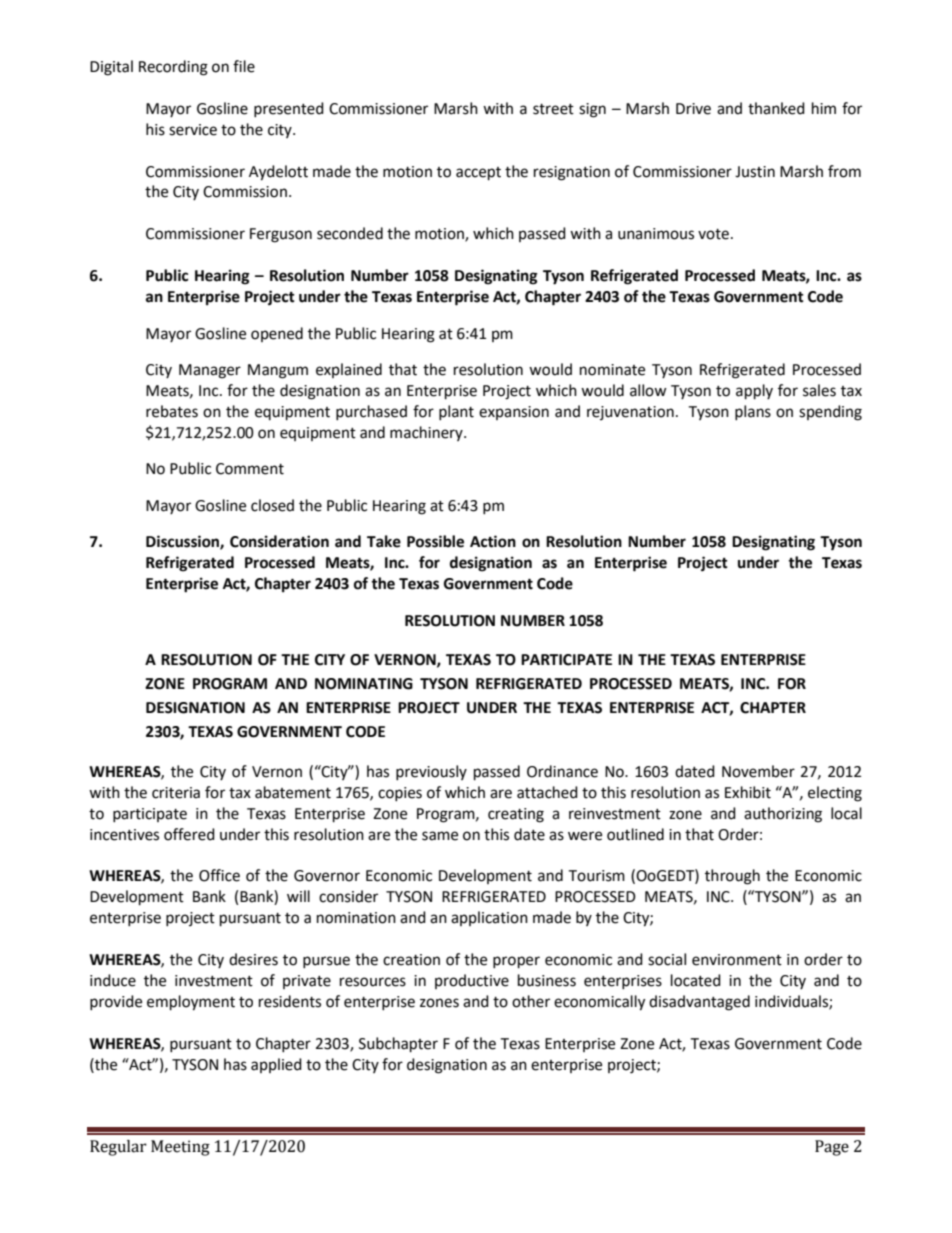  What do you see at coordinates (531, 1001) in the screenshot?
I see `other` at bounding box center [531, 1001].
